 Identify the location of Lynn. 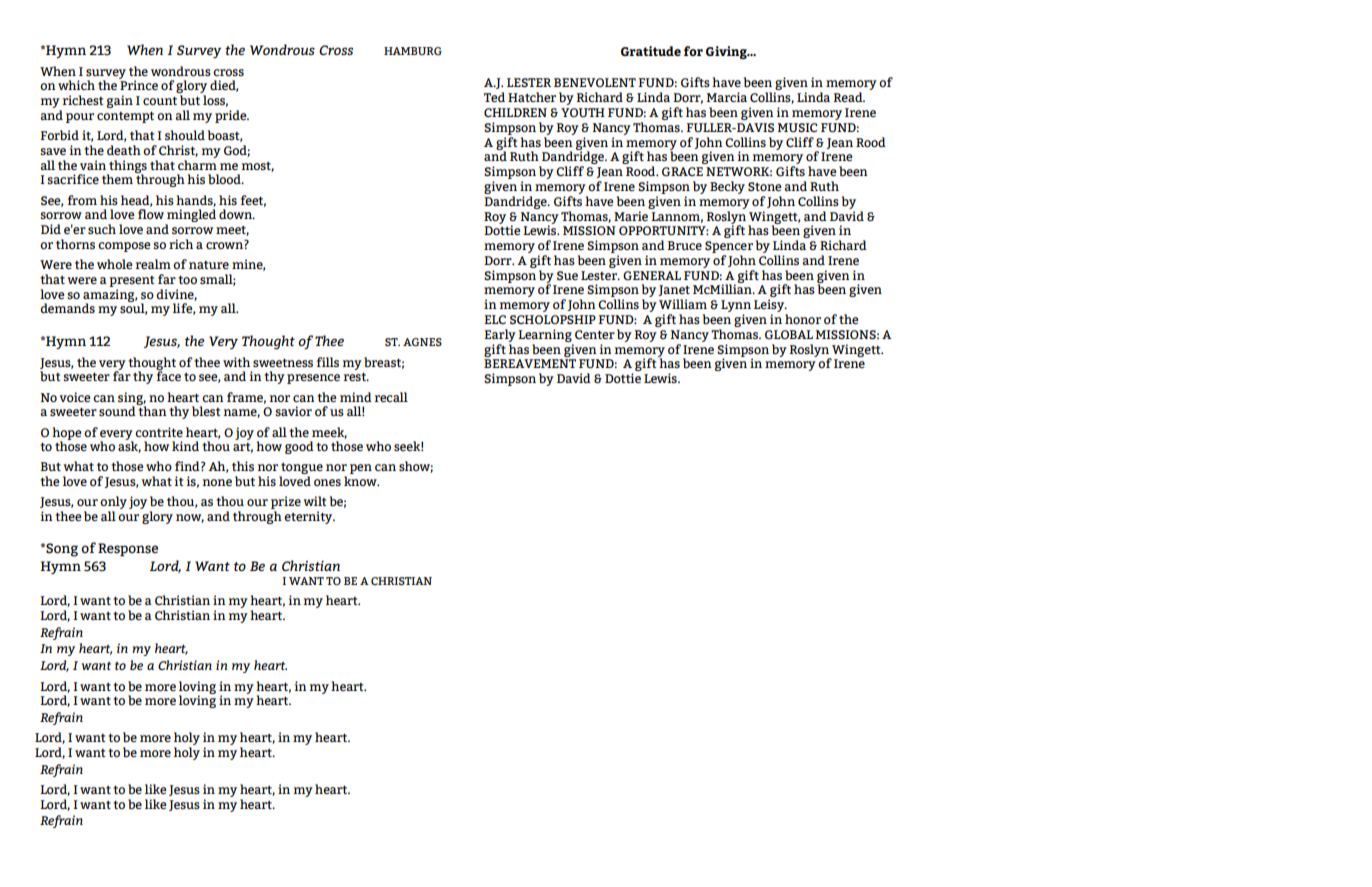
(736, 307).
